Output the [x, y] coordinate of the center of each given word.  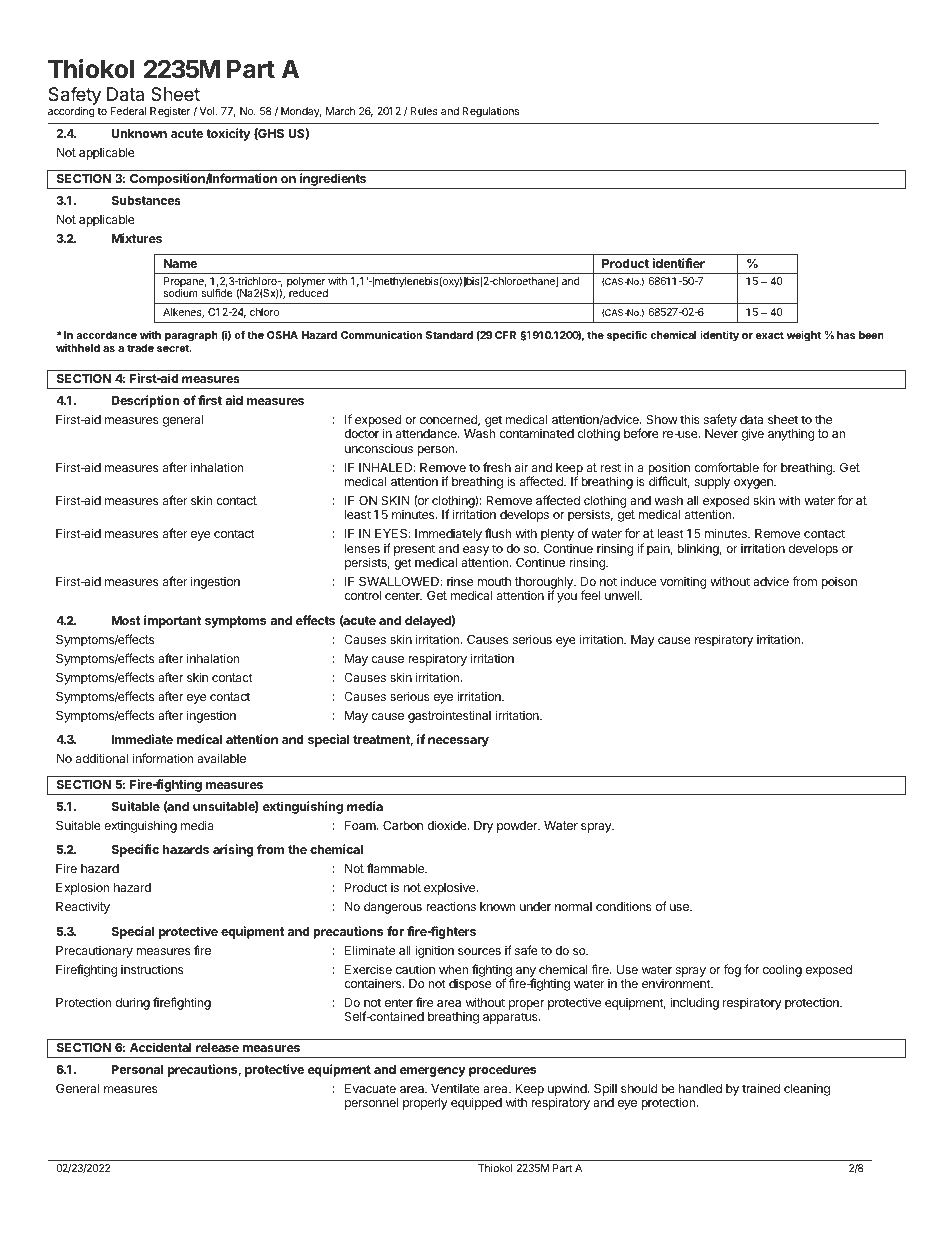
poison [839, 583]
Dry [483, 827]
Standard [449, 335]
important [172, 621]
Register [170, 112]
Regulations [490, 112]
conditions [624, 906]
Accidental [161, 1047]
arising [233, 850]
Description [145, 401]
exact [770, 335]
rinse [460, 581]
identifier [678, 263]
